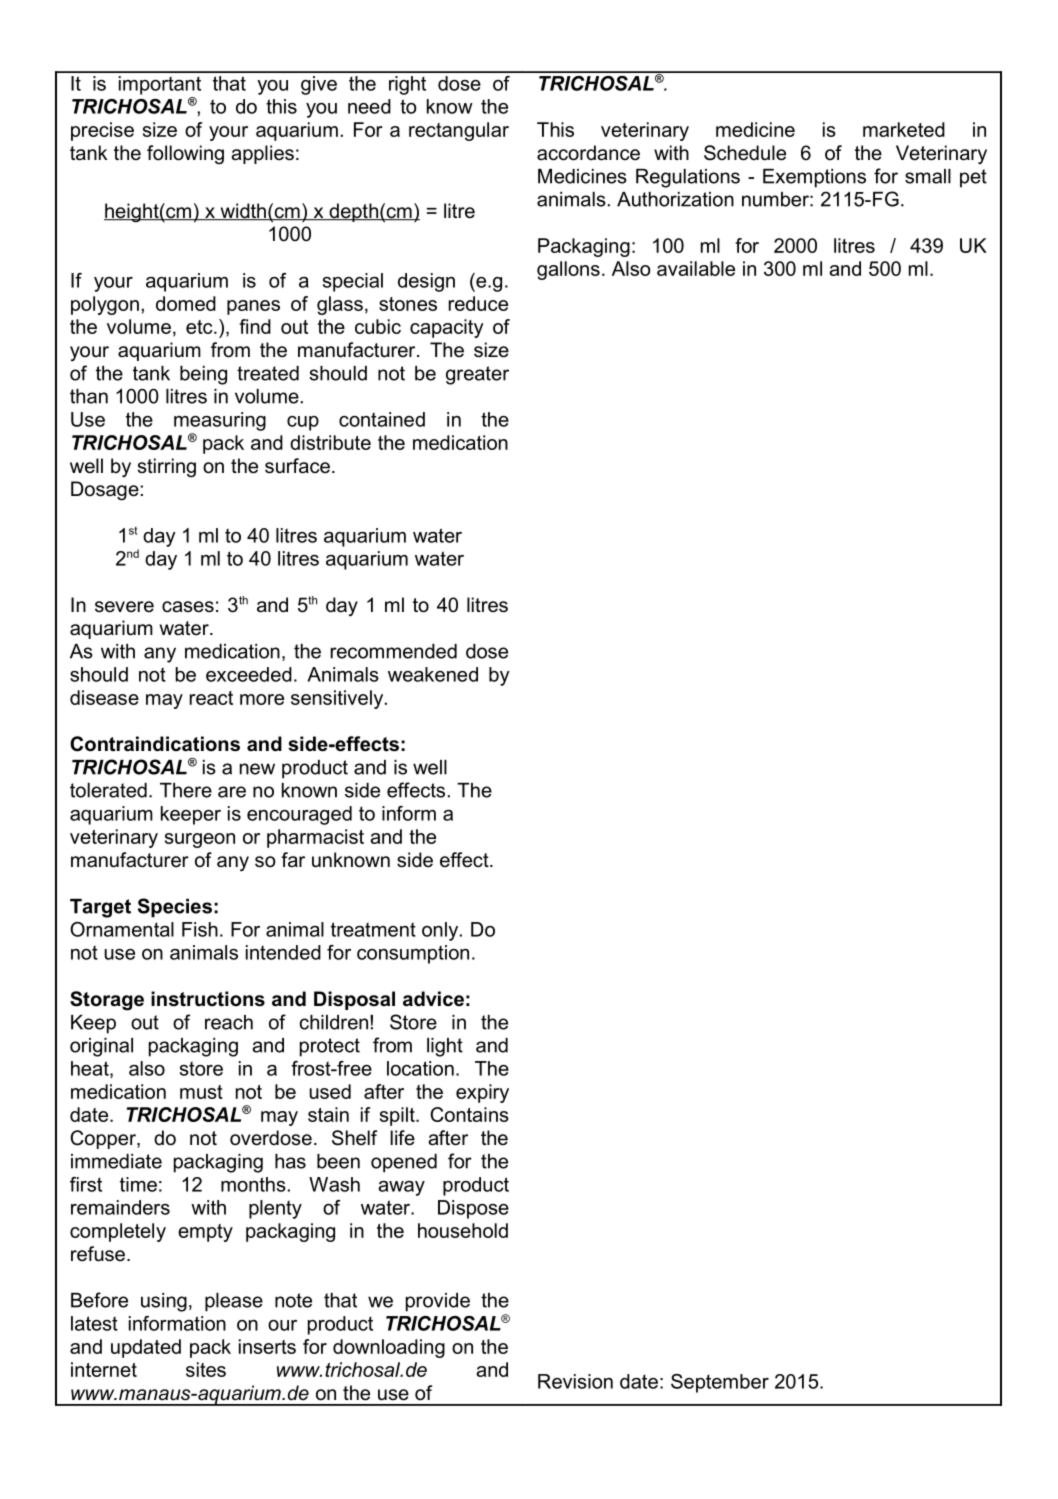 This document has width=1058, height=1499. I want to click on September, so click(720, 1383).
